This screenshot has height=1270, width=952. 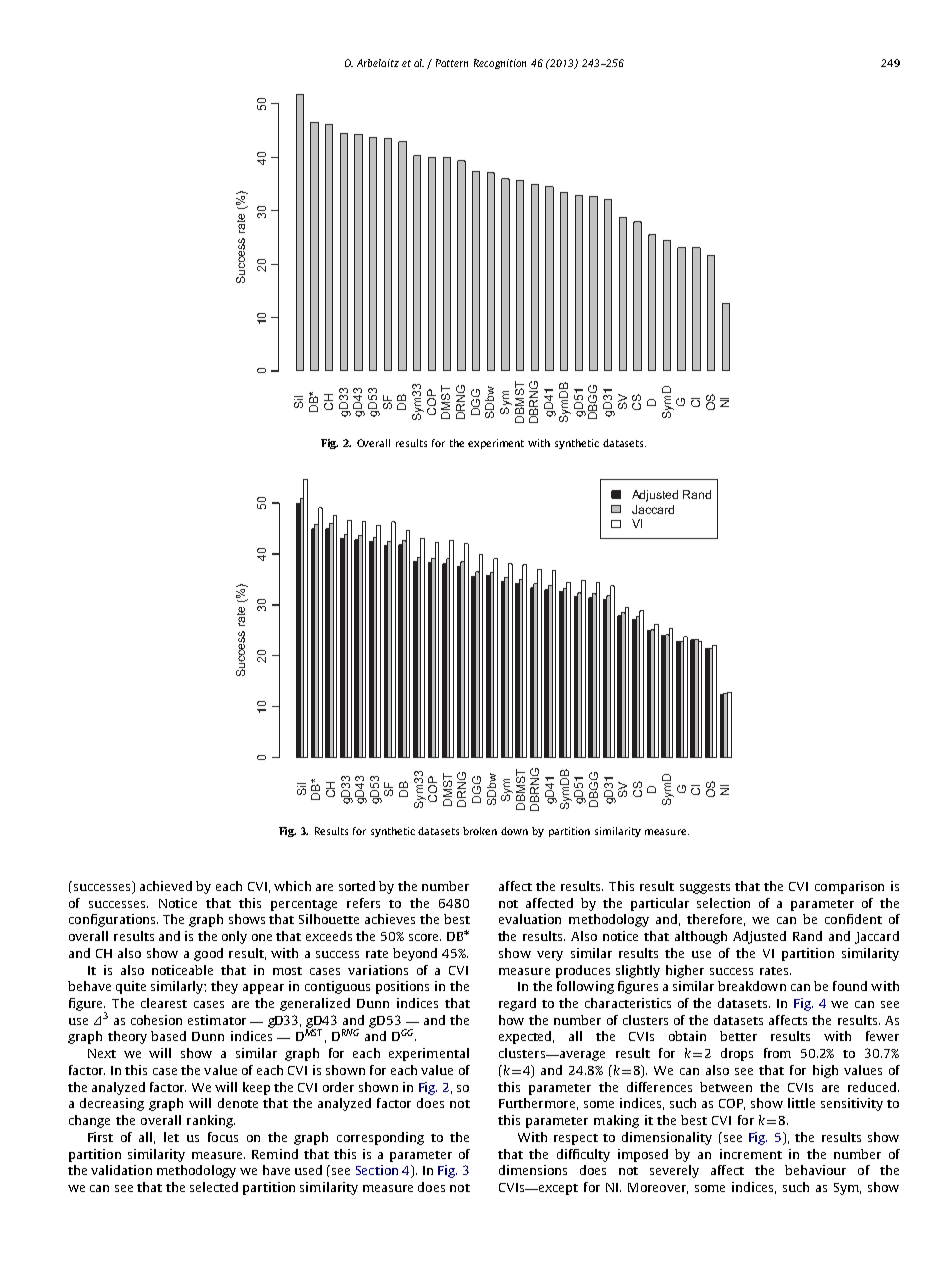 I want to click on achieved, so click(x=166, y=886).
